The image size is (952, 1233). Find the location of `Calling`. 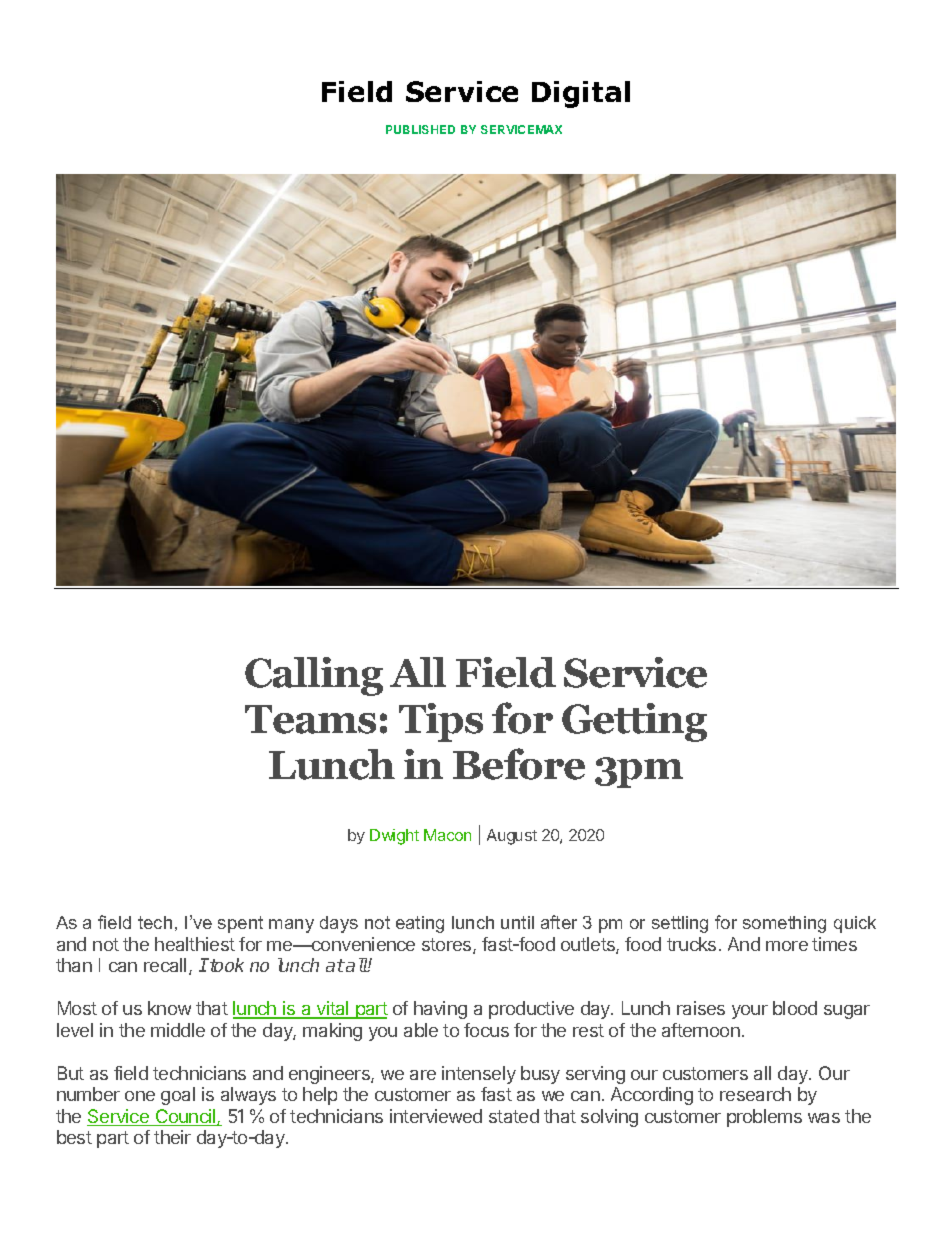

Calling is located at coordinates (314, 676).
